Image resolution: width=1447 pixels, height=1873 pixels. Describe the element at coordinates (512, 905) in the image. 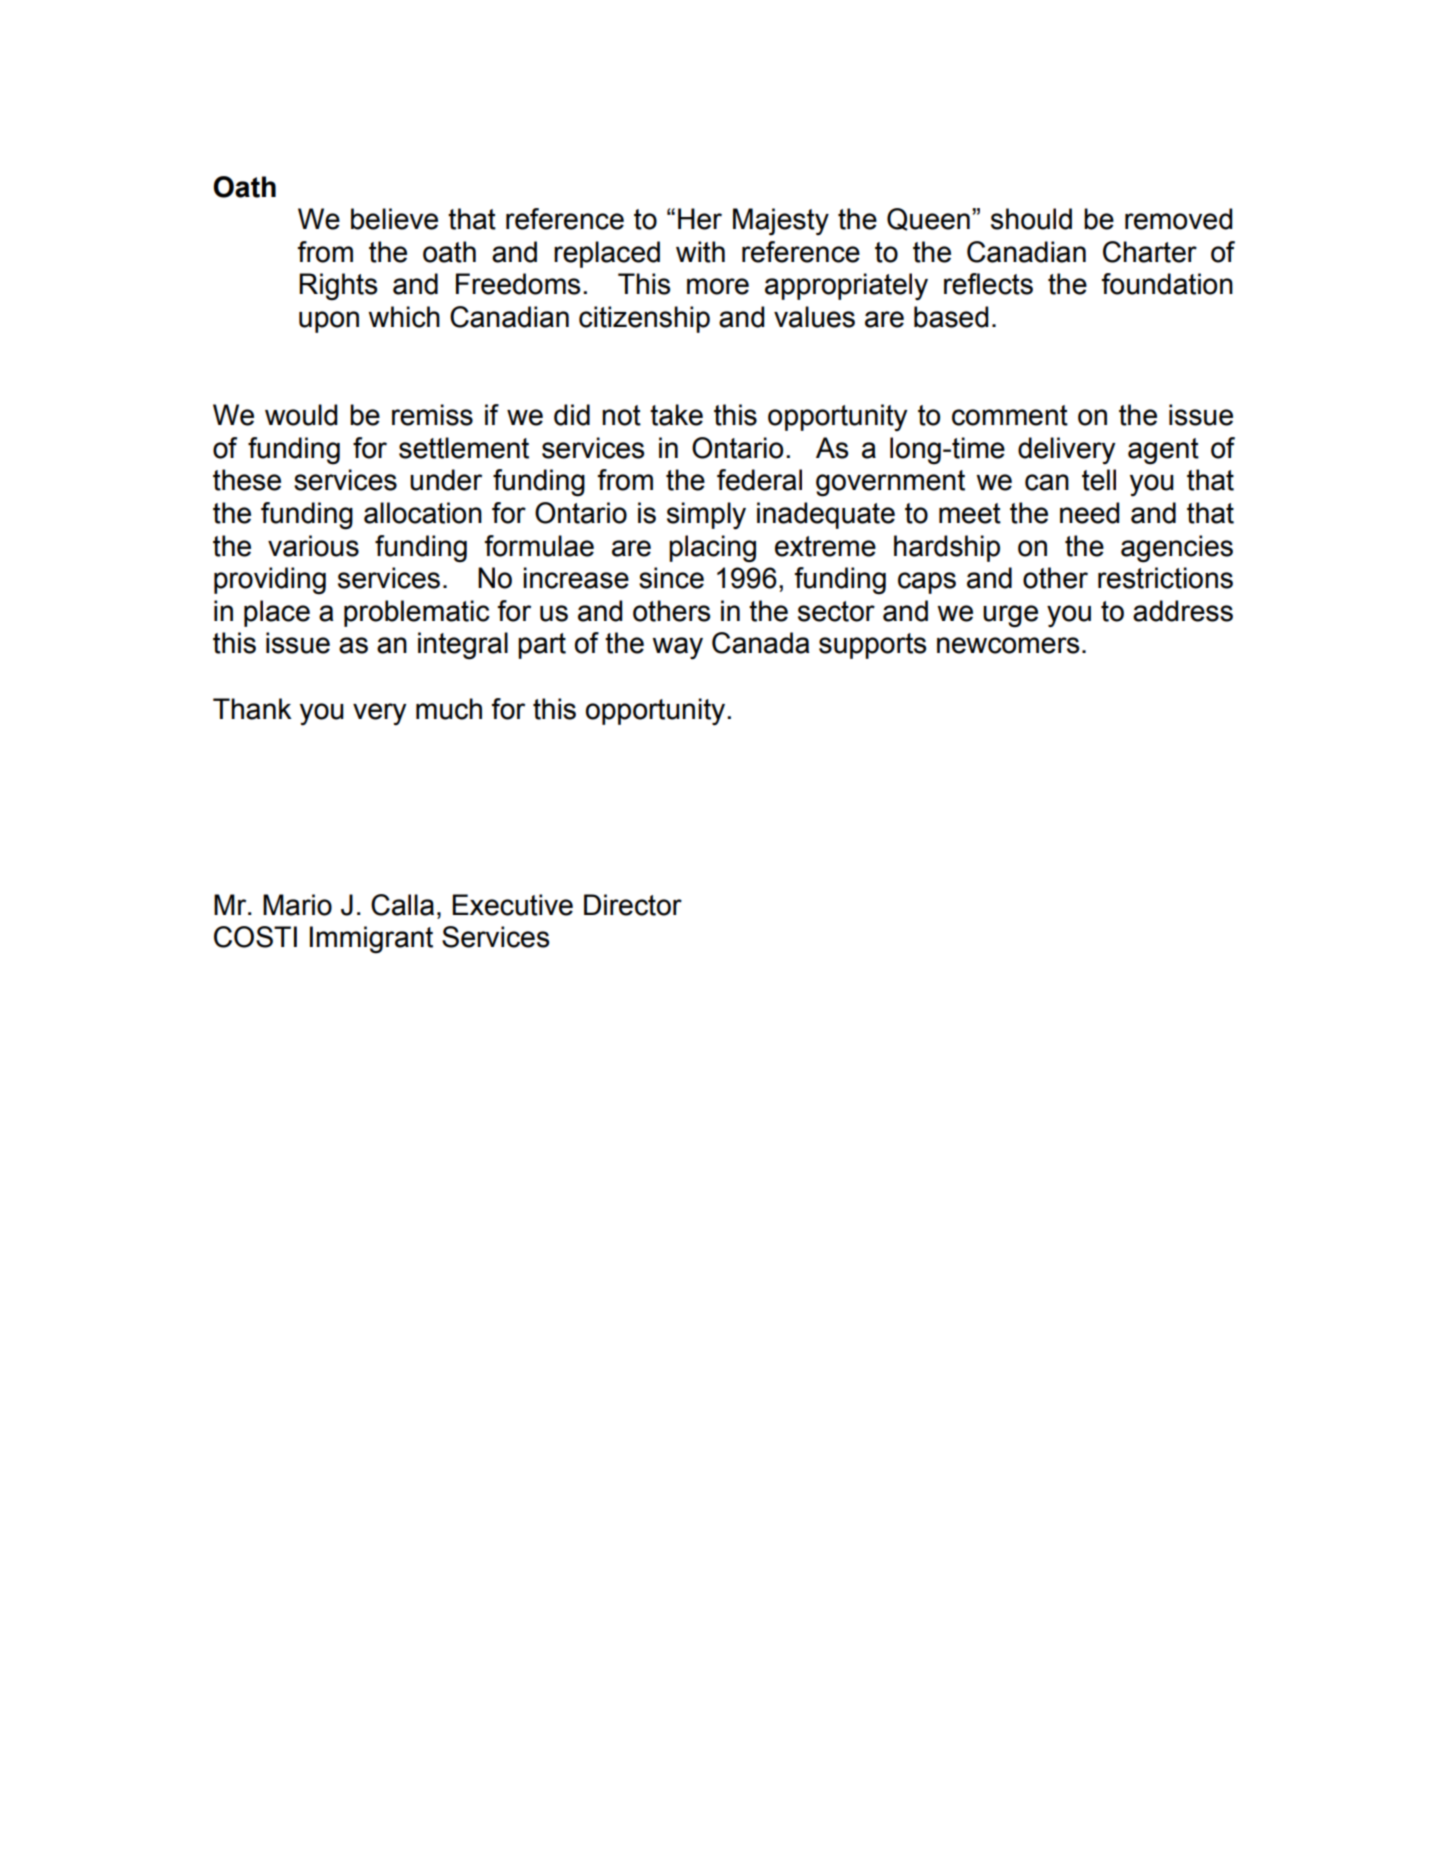

I see `Executive` at that location.
